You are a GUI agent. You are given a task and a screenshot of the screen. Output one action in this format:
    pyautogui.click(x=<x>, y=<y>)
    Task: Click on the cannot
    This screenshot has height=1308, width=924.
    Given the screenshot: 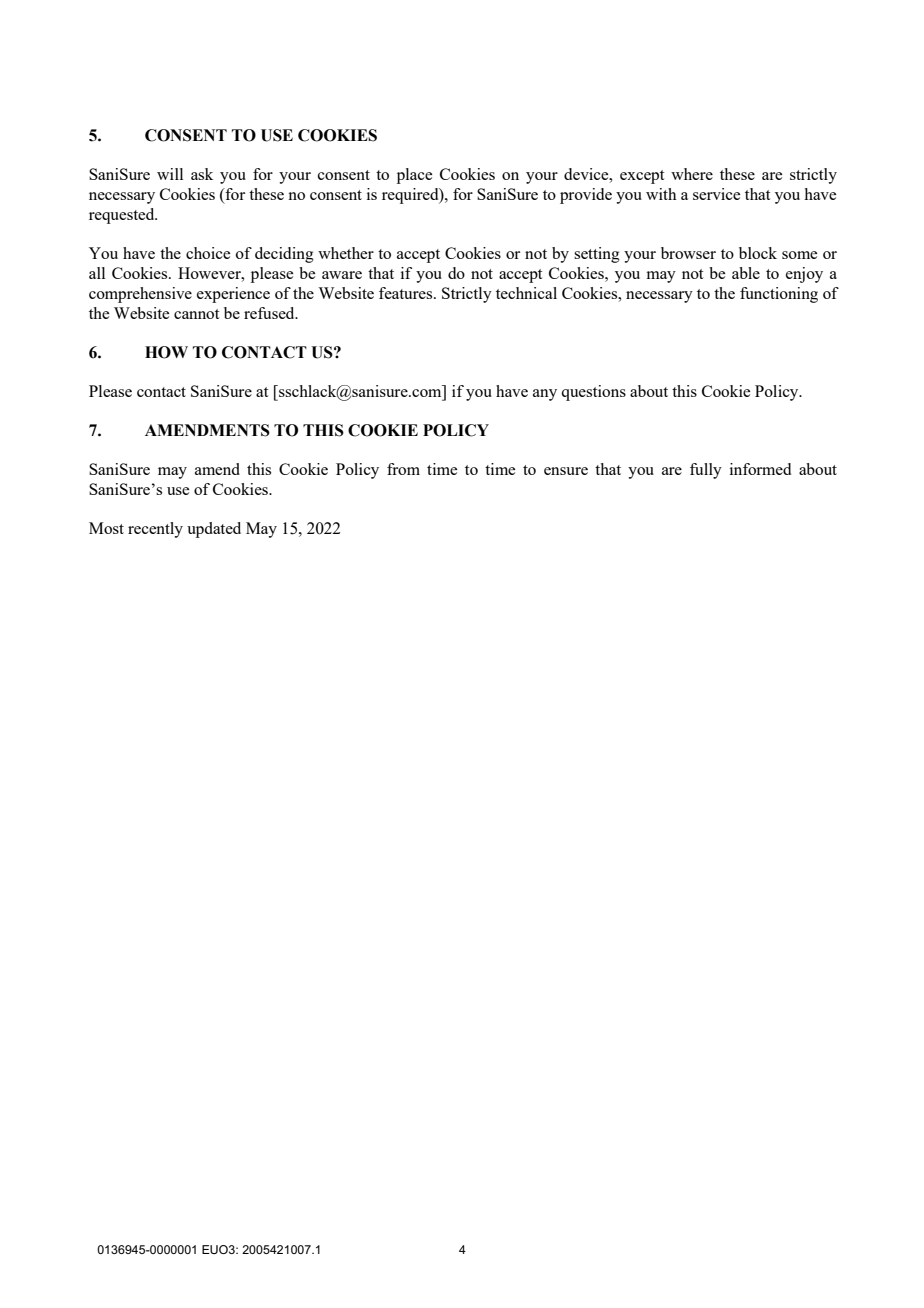 What is the action you would take?
    pyautogui.click(x=196, y=314)
